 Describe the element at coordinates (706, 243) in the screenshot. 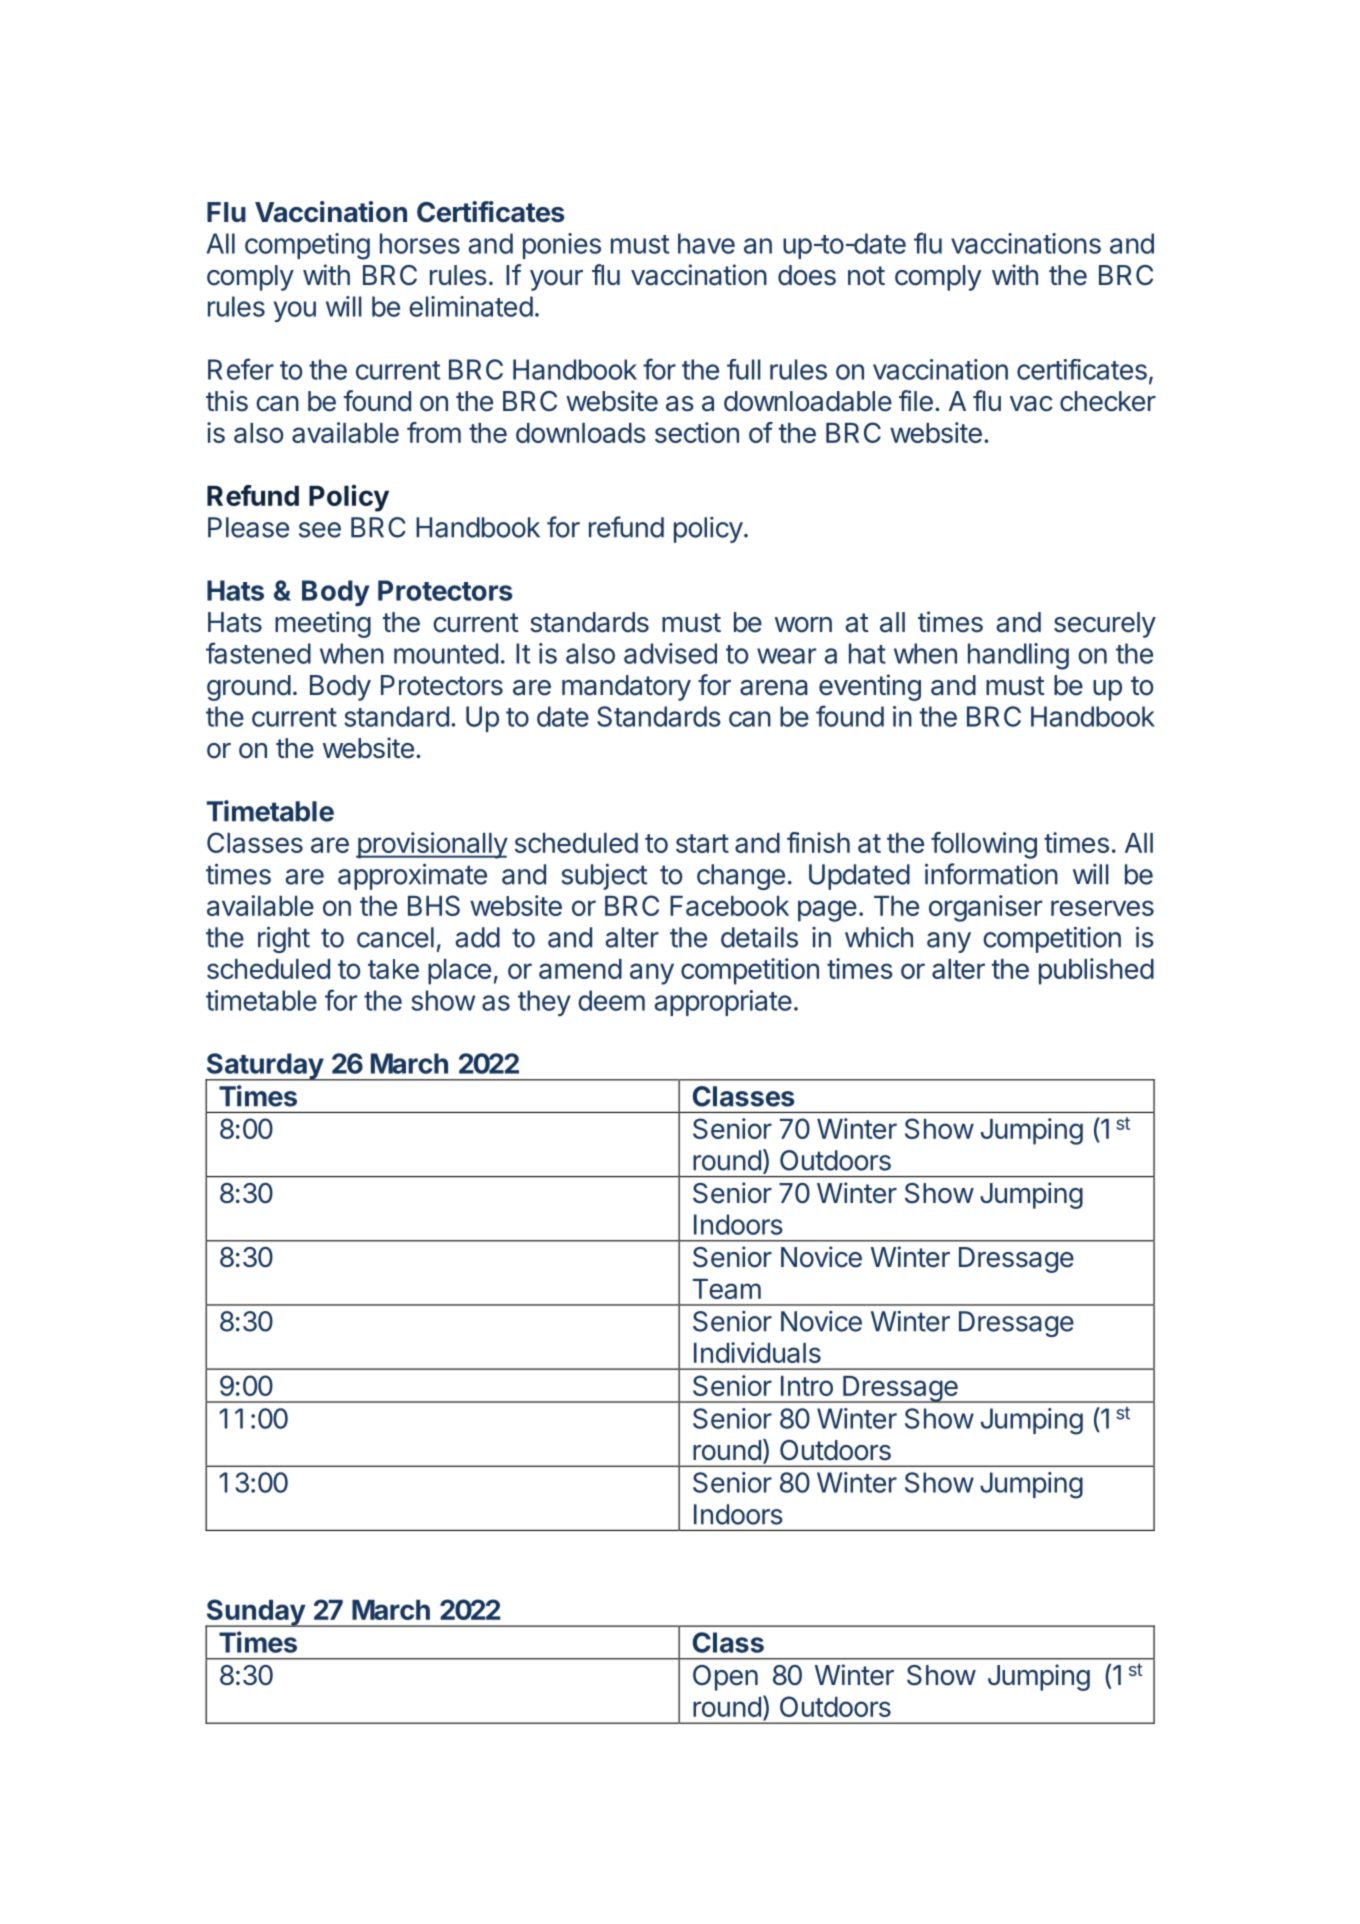

I see `have` at that location.
